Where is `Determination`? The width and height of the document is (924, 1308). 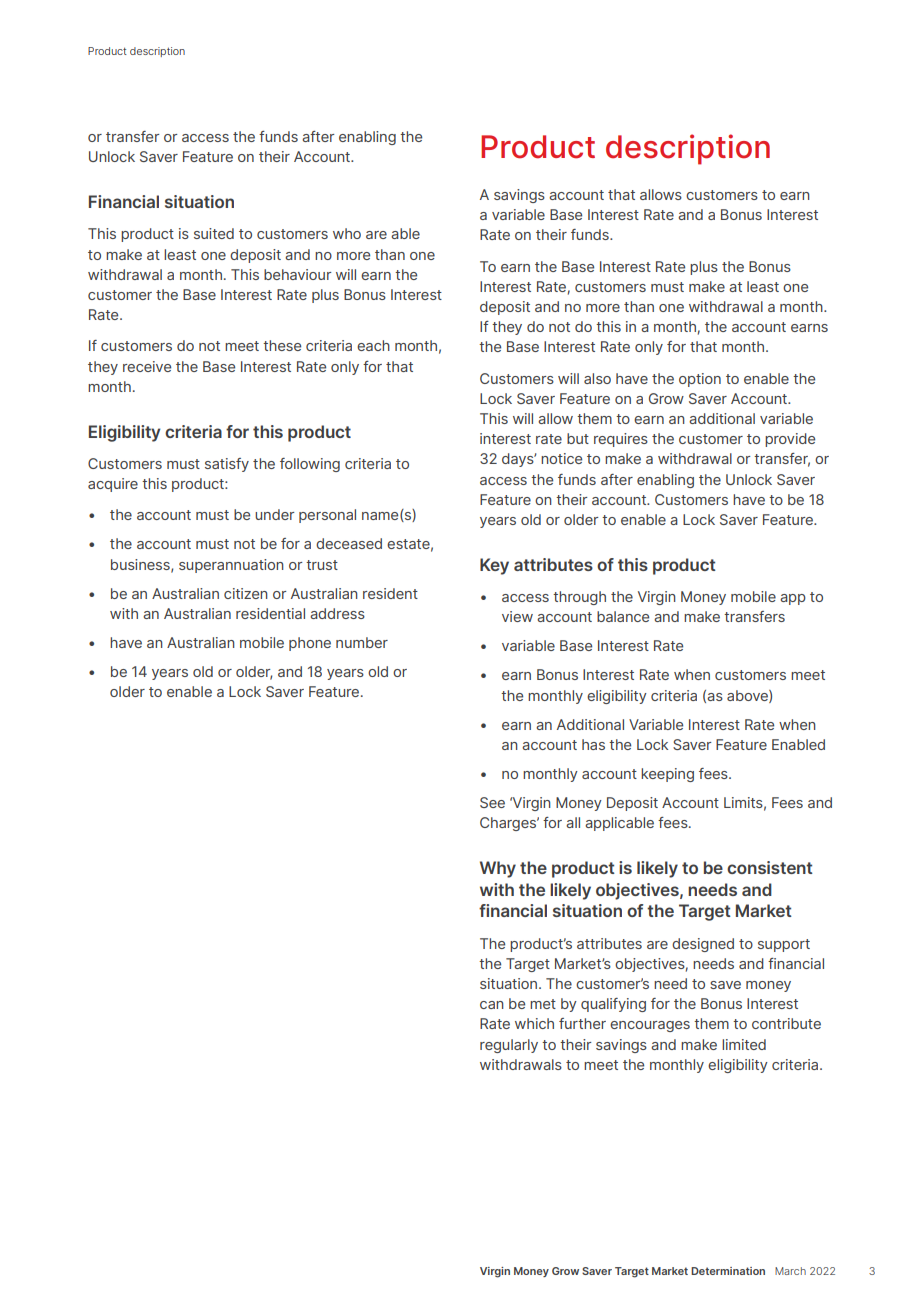
Determination is located at coordinates (728, 1271).
